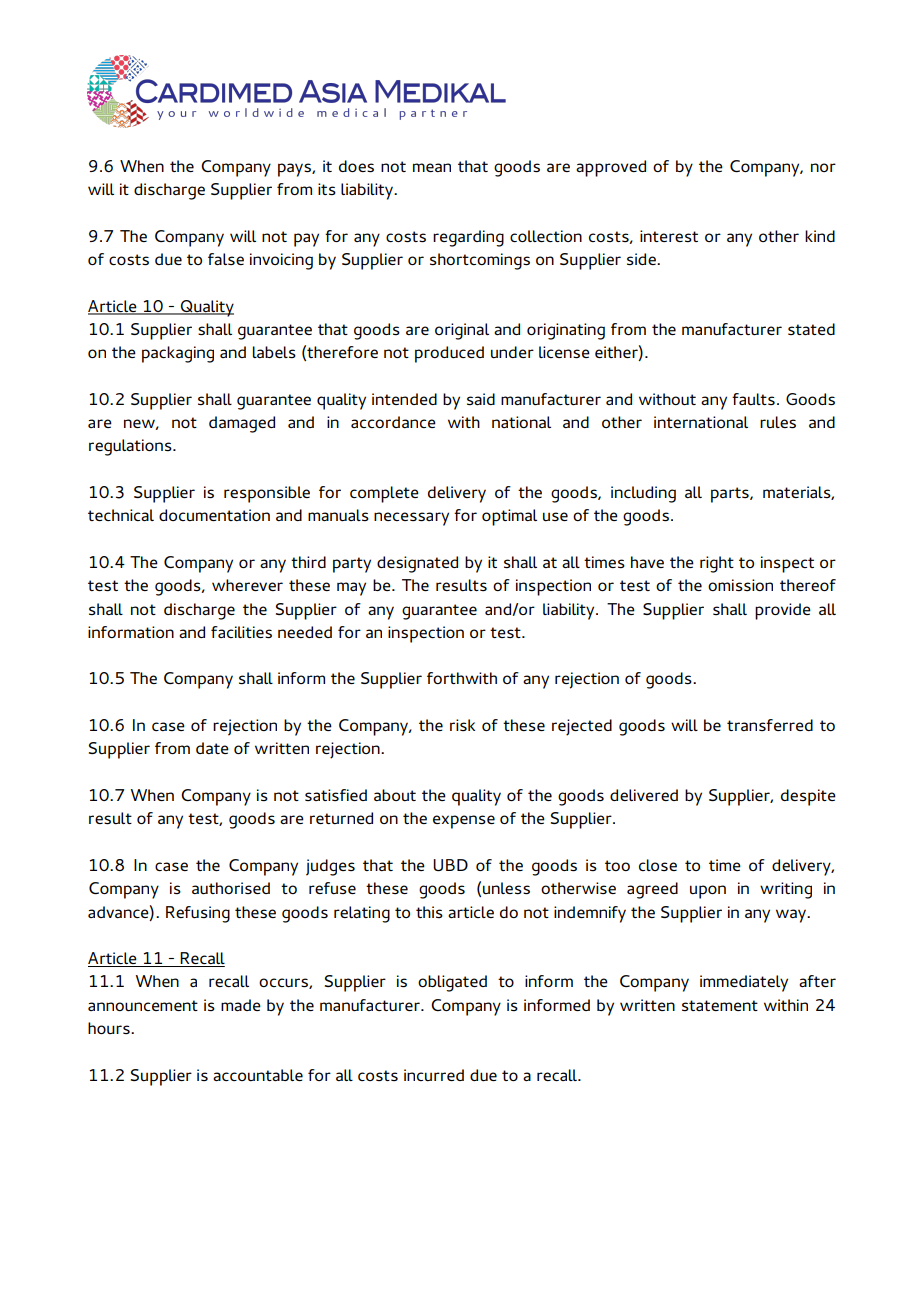 The image size is (924, 1308). Describe the element at coordinates (720, 1005) in the screenshot. I see `statement` at that location.
